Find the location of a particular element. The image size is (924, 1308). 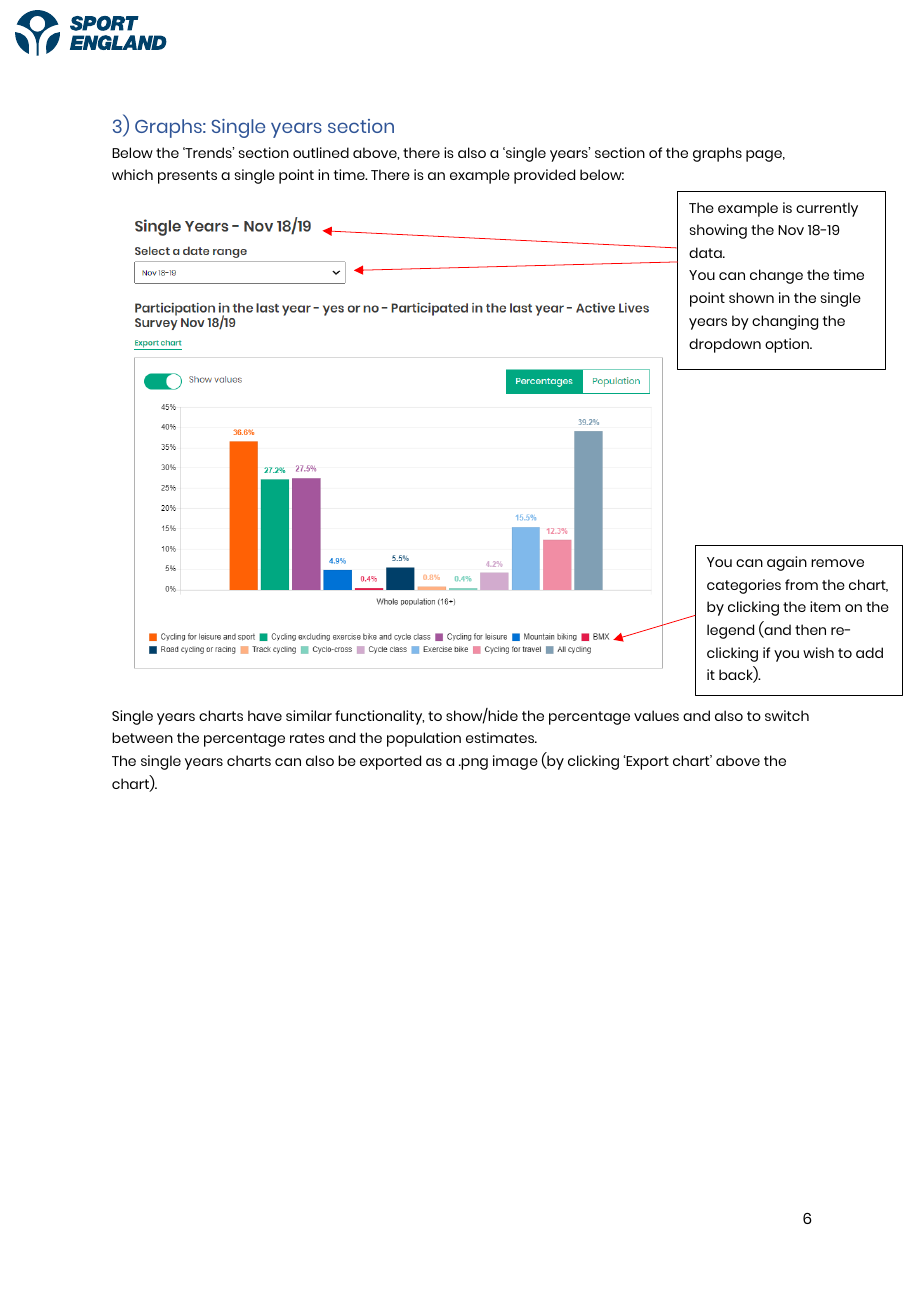

provided is located at coordinates (544, 176).
